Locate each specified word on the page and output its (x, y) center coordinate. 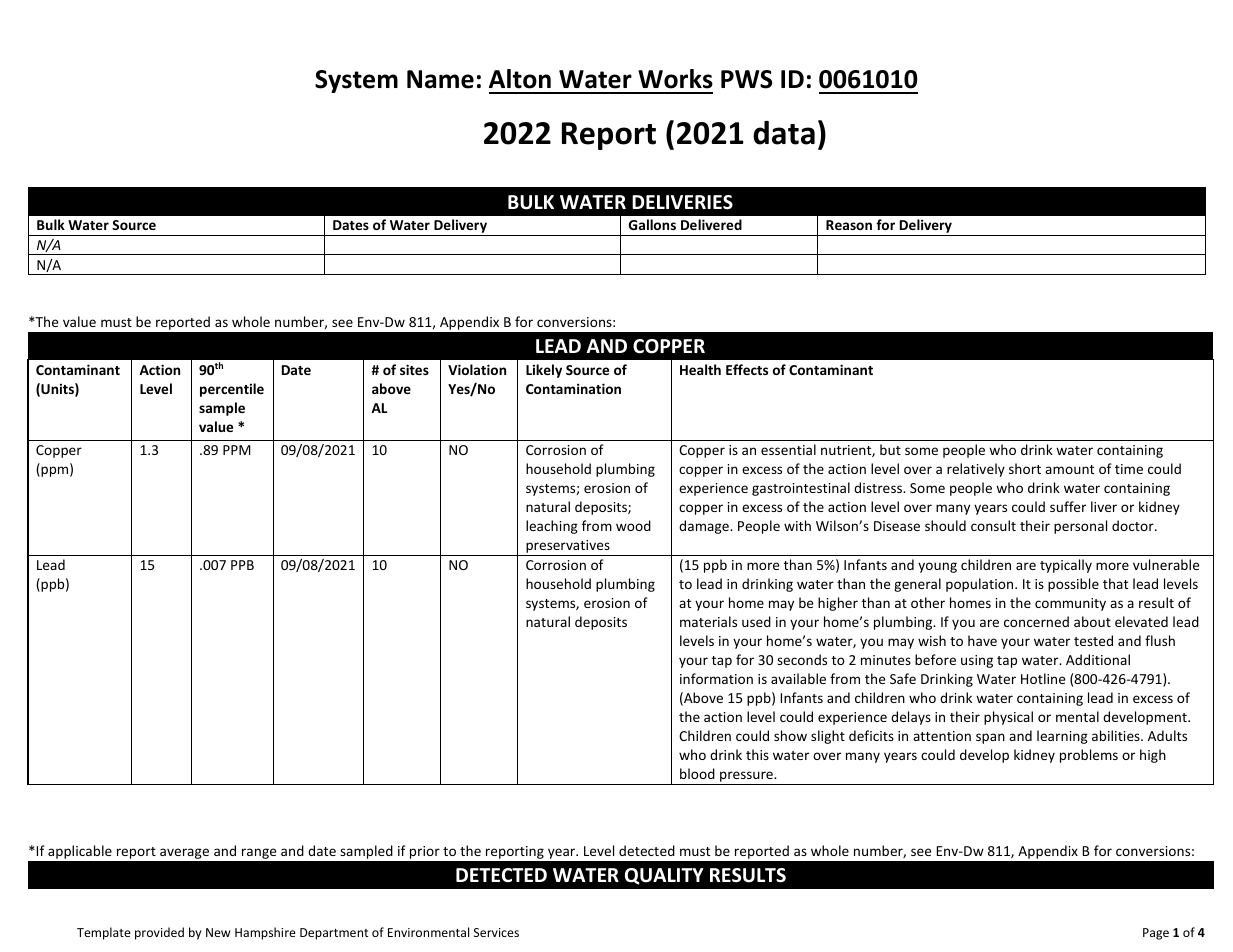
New (218, 932)
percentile (232, 390)
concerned (1036, 621)
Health (700, 369)
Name (440, 79)
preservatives (568, 548)
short (1025, 468)
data (784, 133)
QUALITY (664, 876)
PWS (746, 79)
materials (708, 621)
